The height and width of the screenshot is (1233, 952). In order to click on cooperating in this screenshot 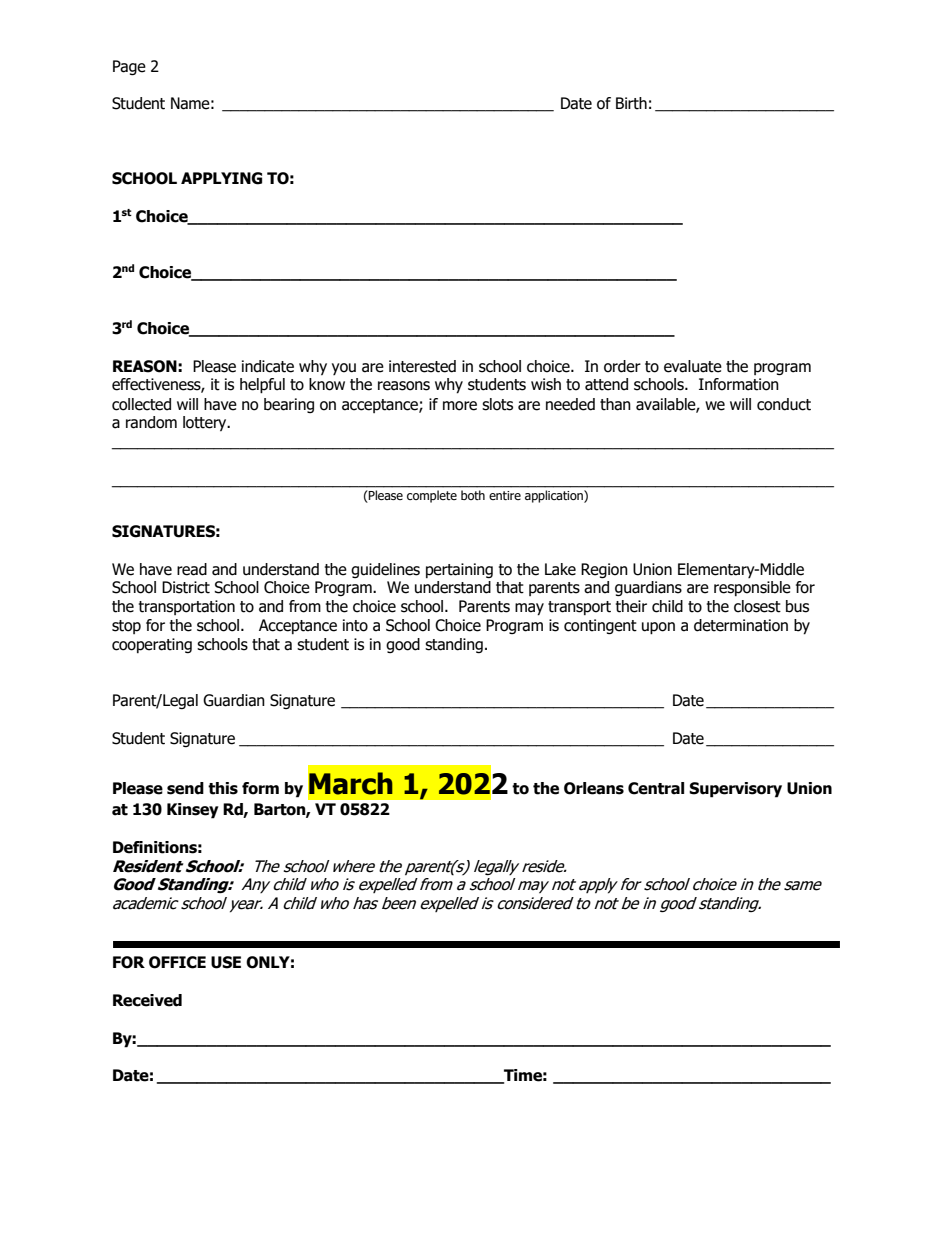, I will do `click(152, 645)`.
